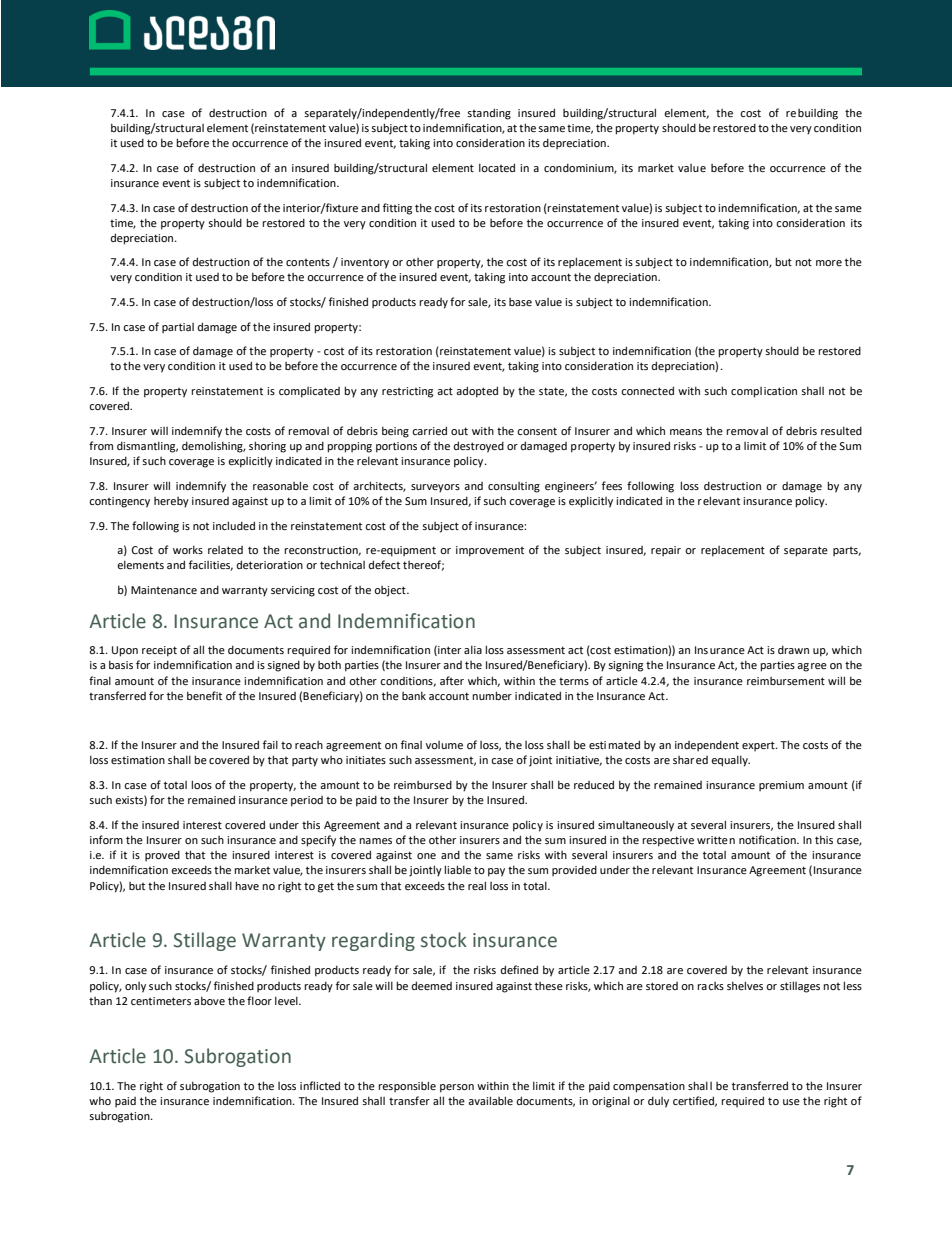  What do you see at coordinates (658, 1102) in the document?
I see `duly` at bounding box center [658, 1102].
